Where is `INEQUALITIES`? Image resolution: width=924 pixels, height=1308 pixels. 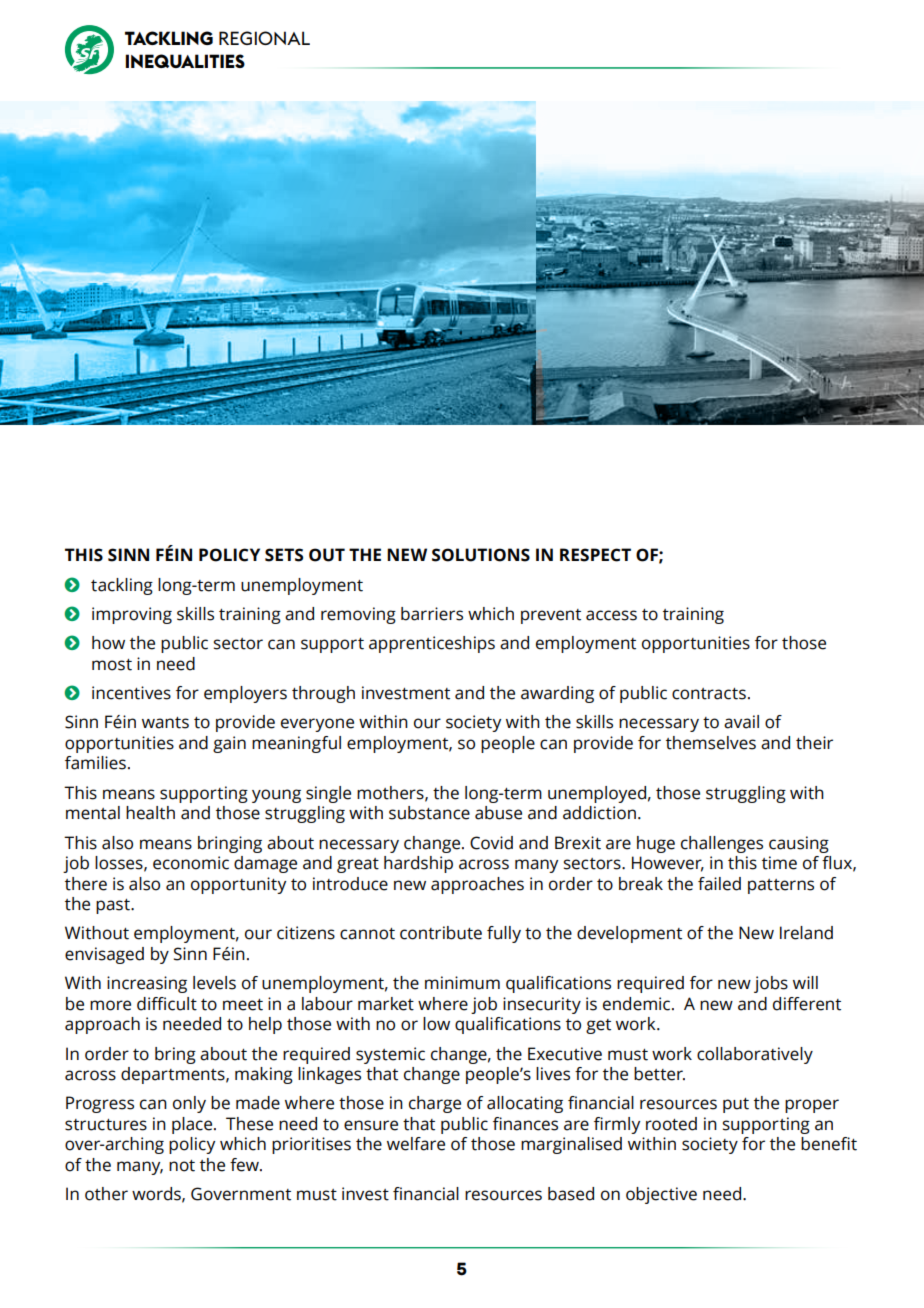 INEQUALITIES is located at coordinates (185, 61).
